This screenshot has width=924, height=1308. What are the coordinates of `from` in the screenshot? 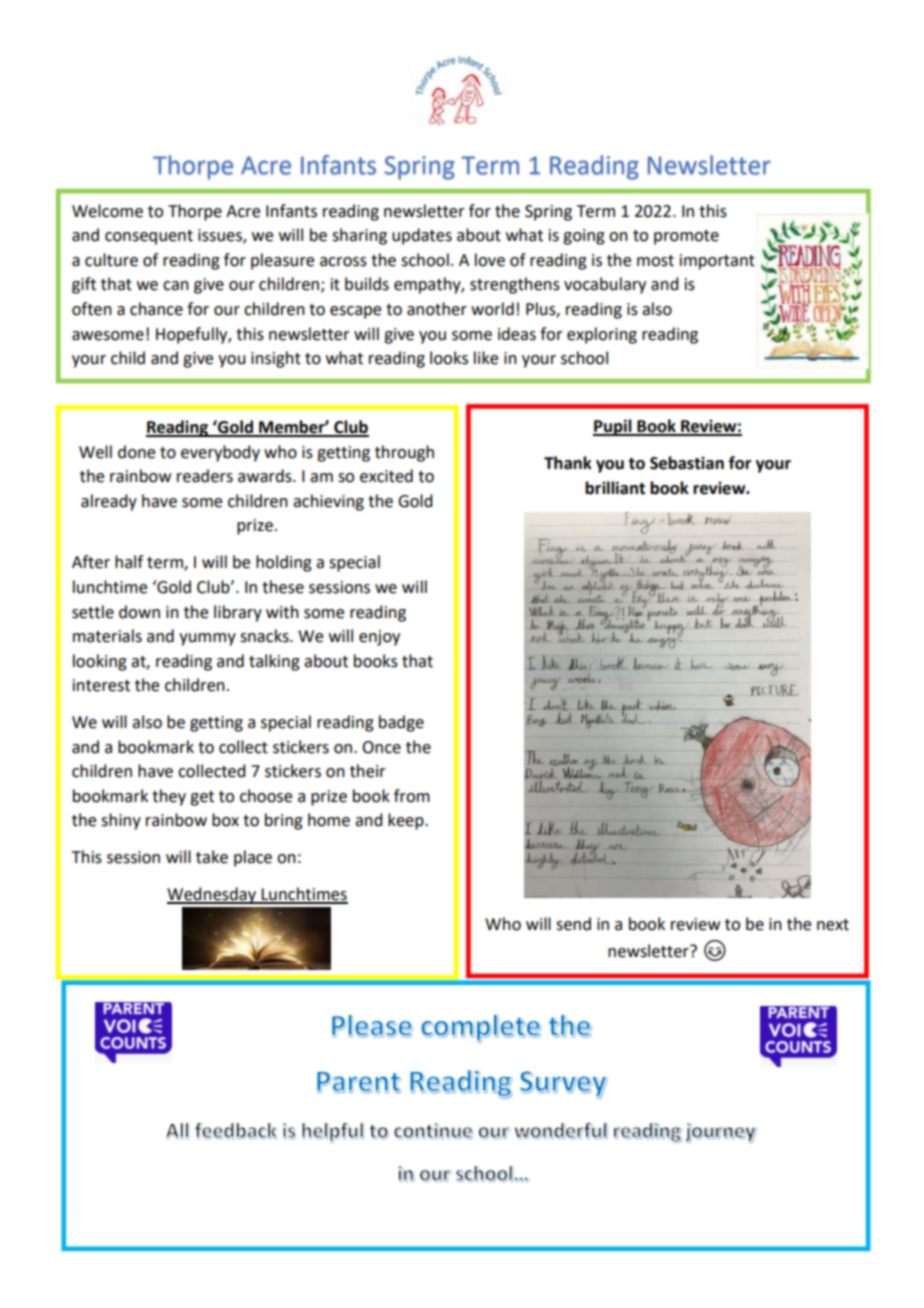 It's located at (412, 796).
